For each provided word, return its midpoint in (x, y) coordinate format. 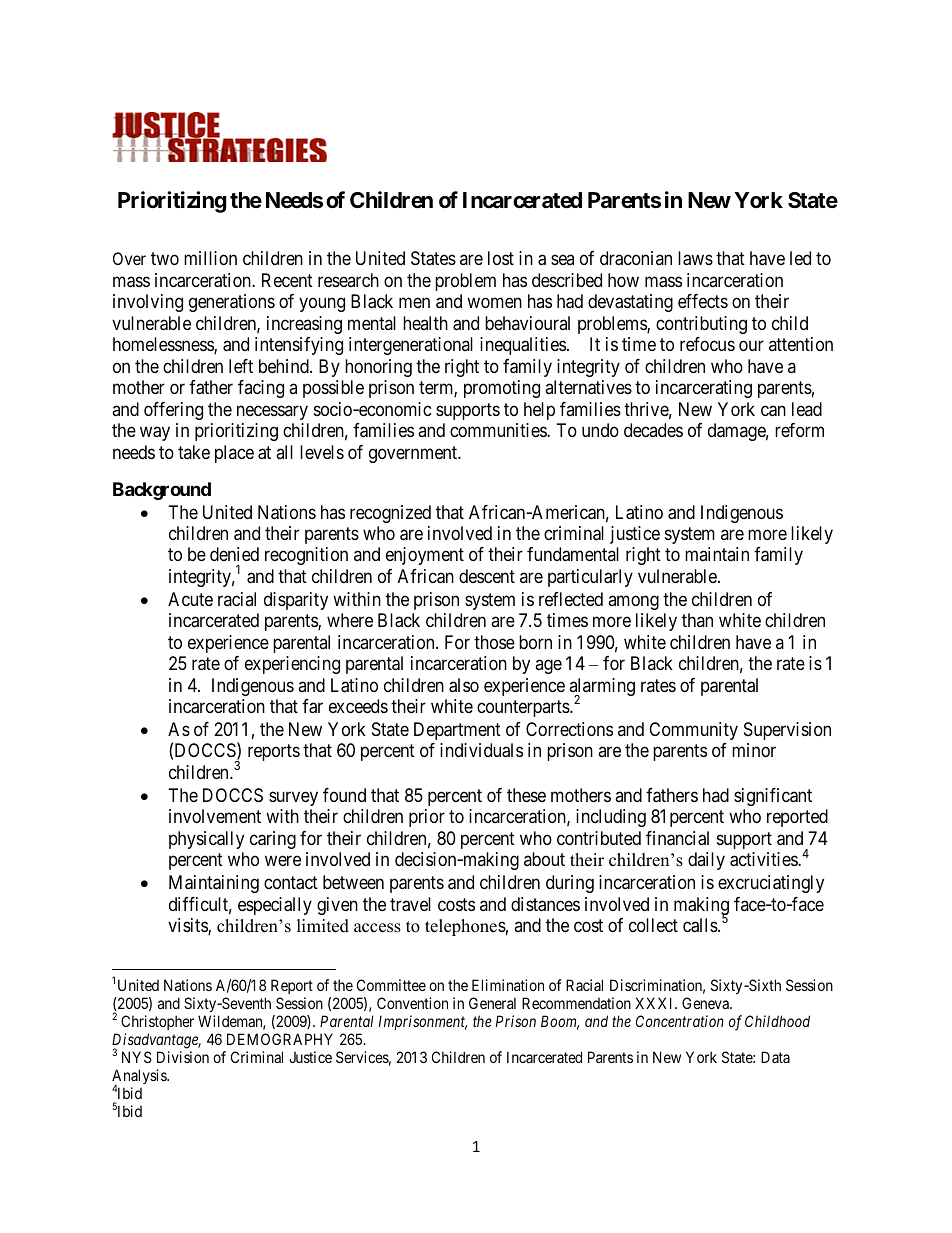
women (494, 303)
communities (499, 430)
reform (799, 430)
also (464, 685)
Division (183, 1057)
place (234, 454)
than (697, 620)
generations (232, 303)
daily (706, 861)
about (544, 859)
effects (703, 301)
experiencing (292, 665)
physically (206, 840)
